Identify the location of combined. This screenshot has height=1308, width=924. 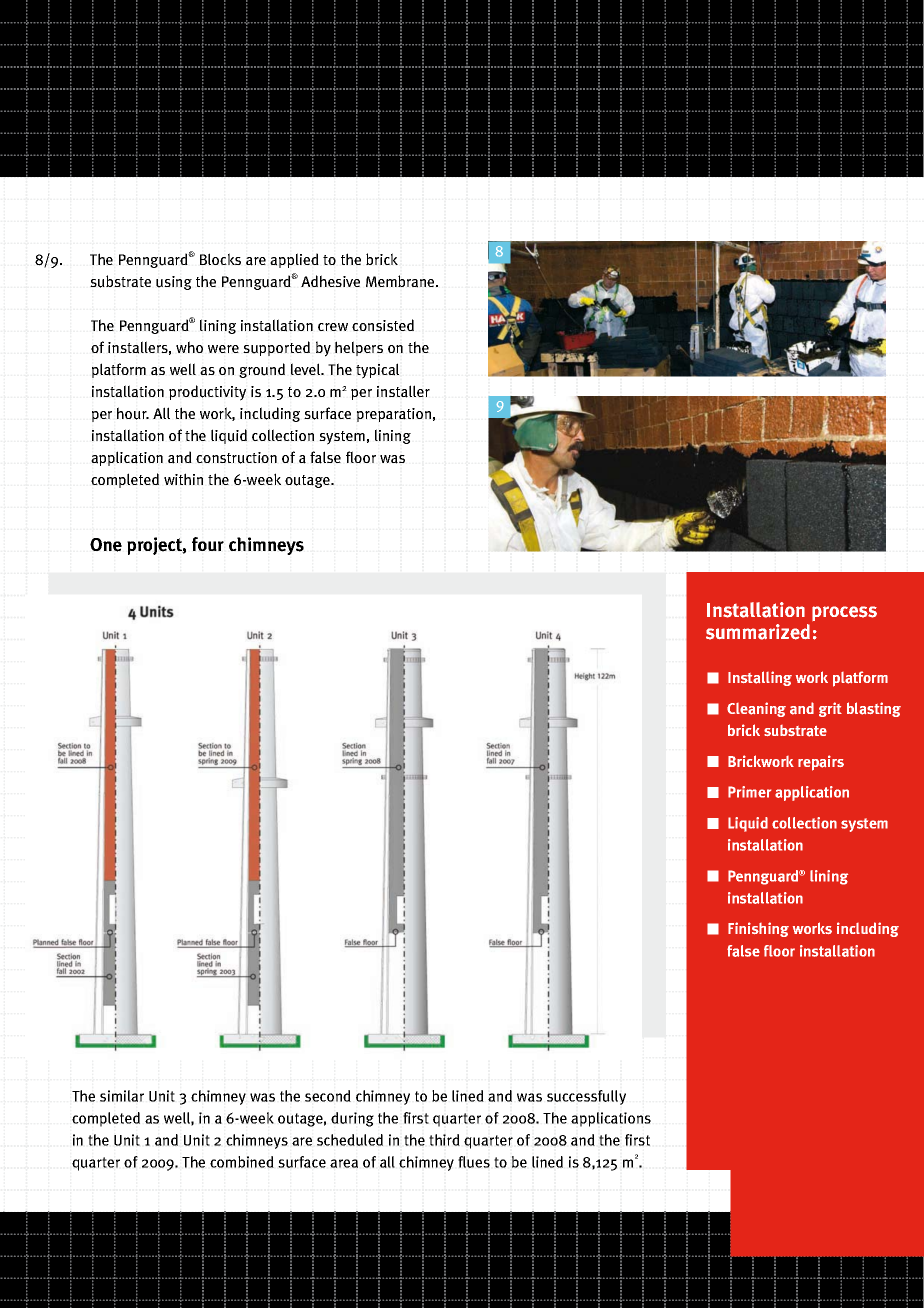
(242, 1162).
